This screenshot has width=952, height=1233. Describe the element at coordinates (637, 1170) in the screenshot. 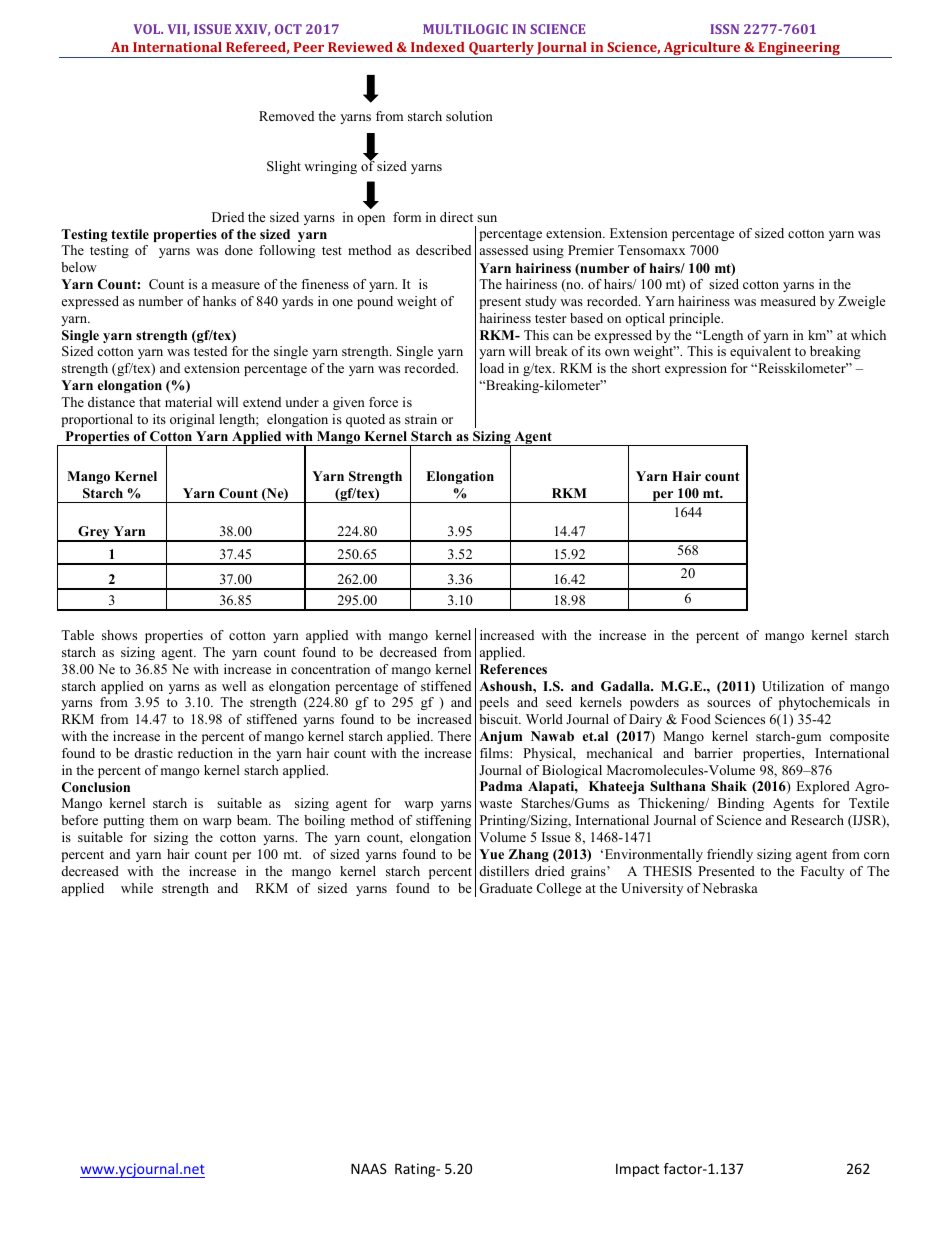

I see `Impact` at that location.
